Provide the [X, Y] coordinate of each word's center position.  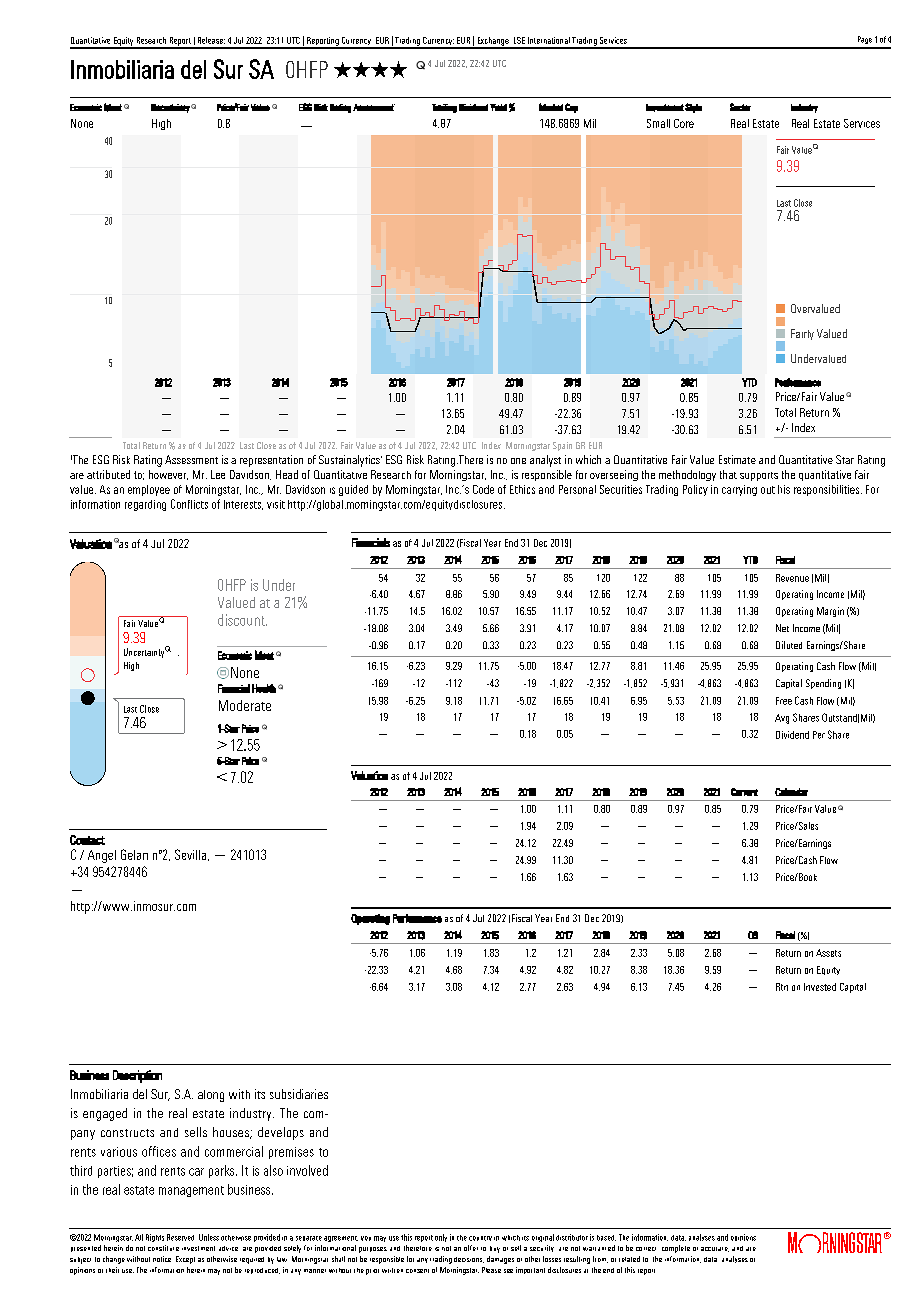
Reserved [180, 1237]
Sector [740, 107]
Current [744, 792]
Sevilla [192, 855]
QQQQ [370, 69]
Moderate [245, 705]
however [168, 475]
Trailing [444, 108]
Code [483, 489]
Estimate [737, 459]
